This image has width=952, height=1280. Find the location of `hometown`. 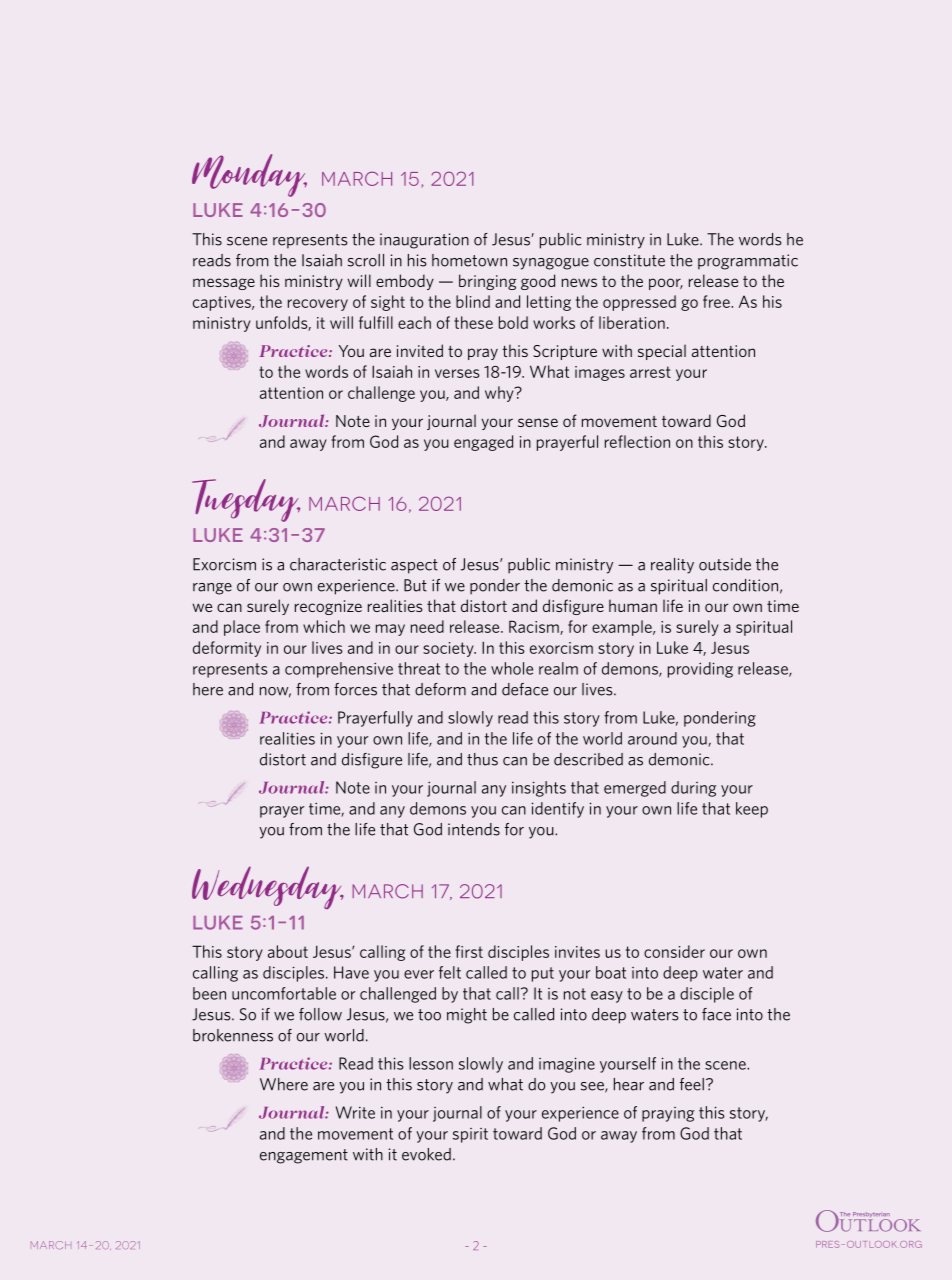

hometown is located at coordinates (469, 260).
